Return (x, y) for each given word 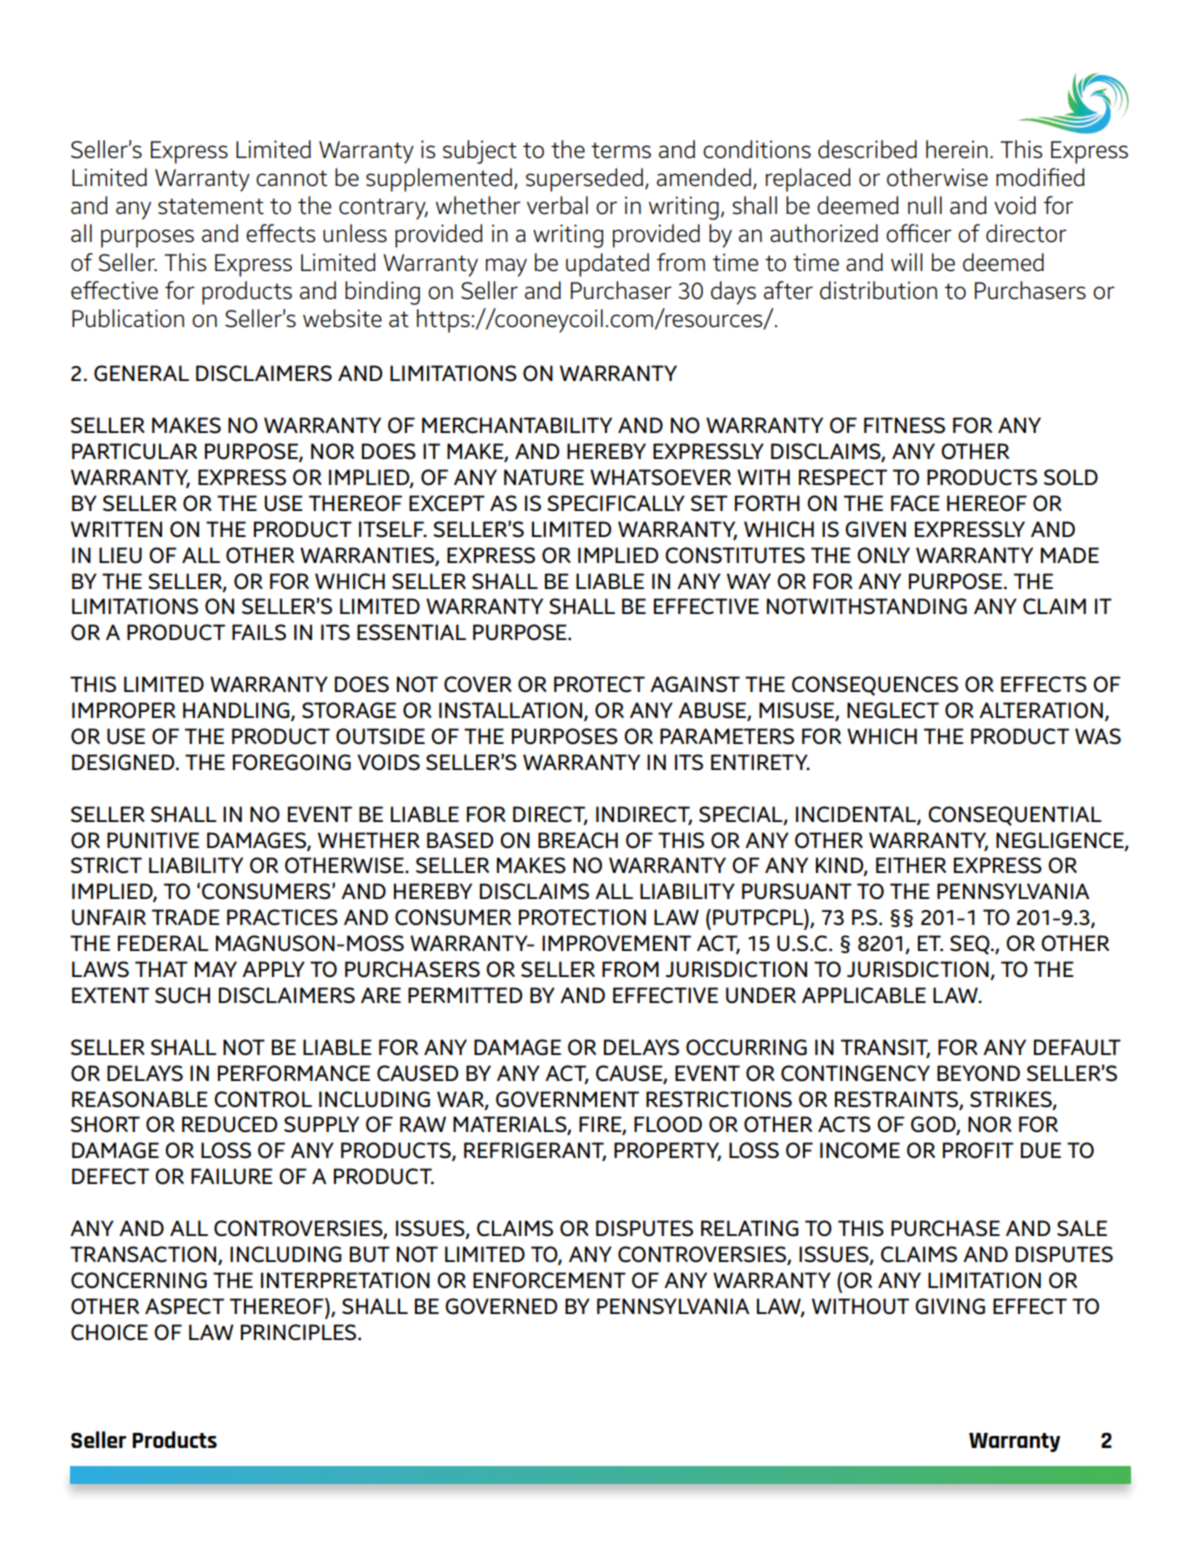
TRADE (186, 917)
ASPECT (184, 1306)
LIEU (120, 555)
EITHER (911, 865)
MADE (1070, 555)
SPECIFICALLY (616, 503)
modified (1040, 177)
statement (211, 206)
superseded (586, 180)
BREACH (578, 840)
